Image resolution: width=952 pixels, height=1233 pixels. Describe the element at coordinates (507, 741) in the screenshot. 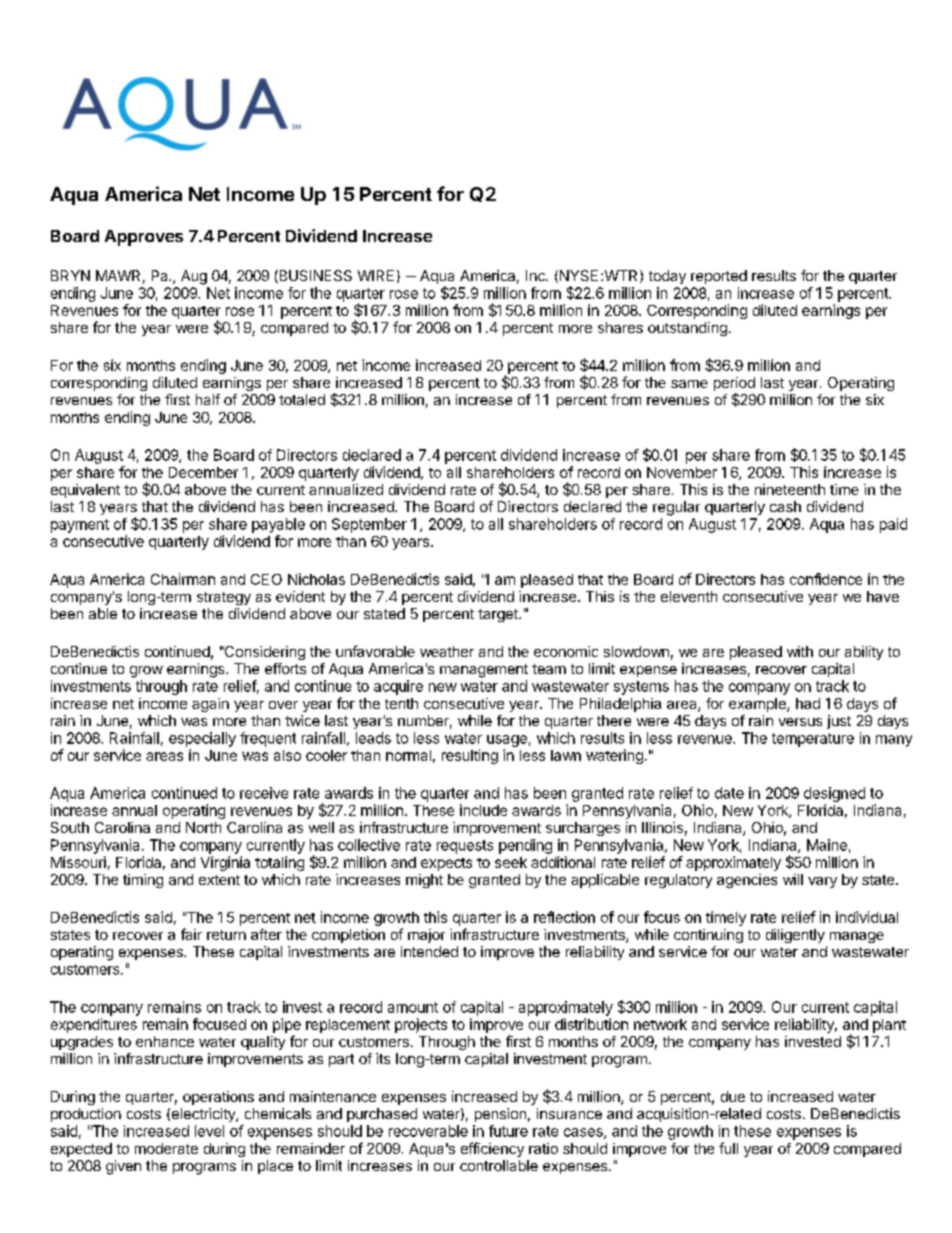

I see `usage` at that location.
